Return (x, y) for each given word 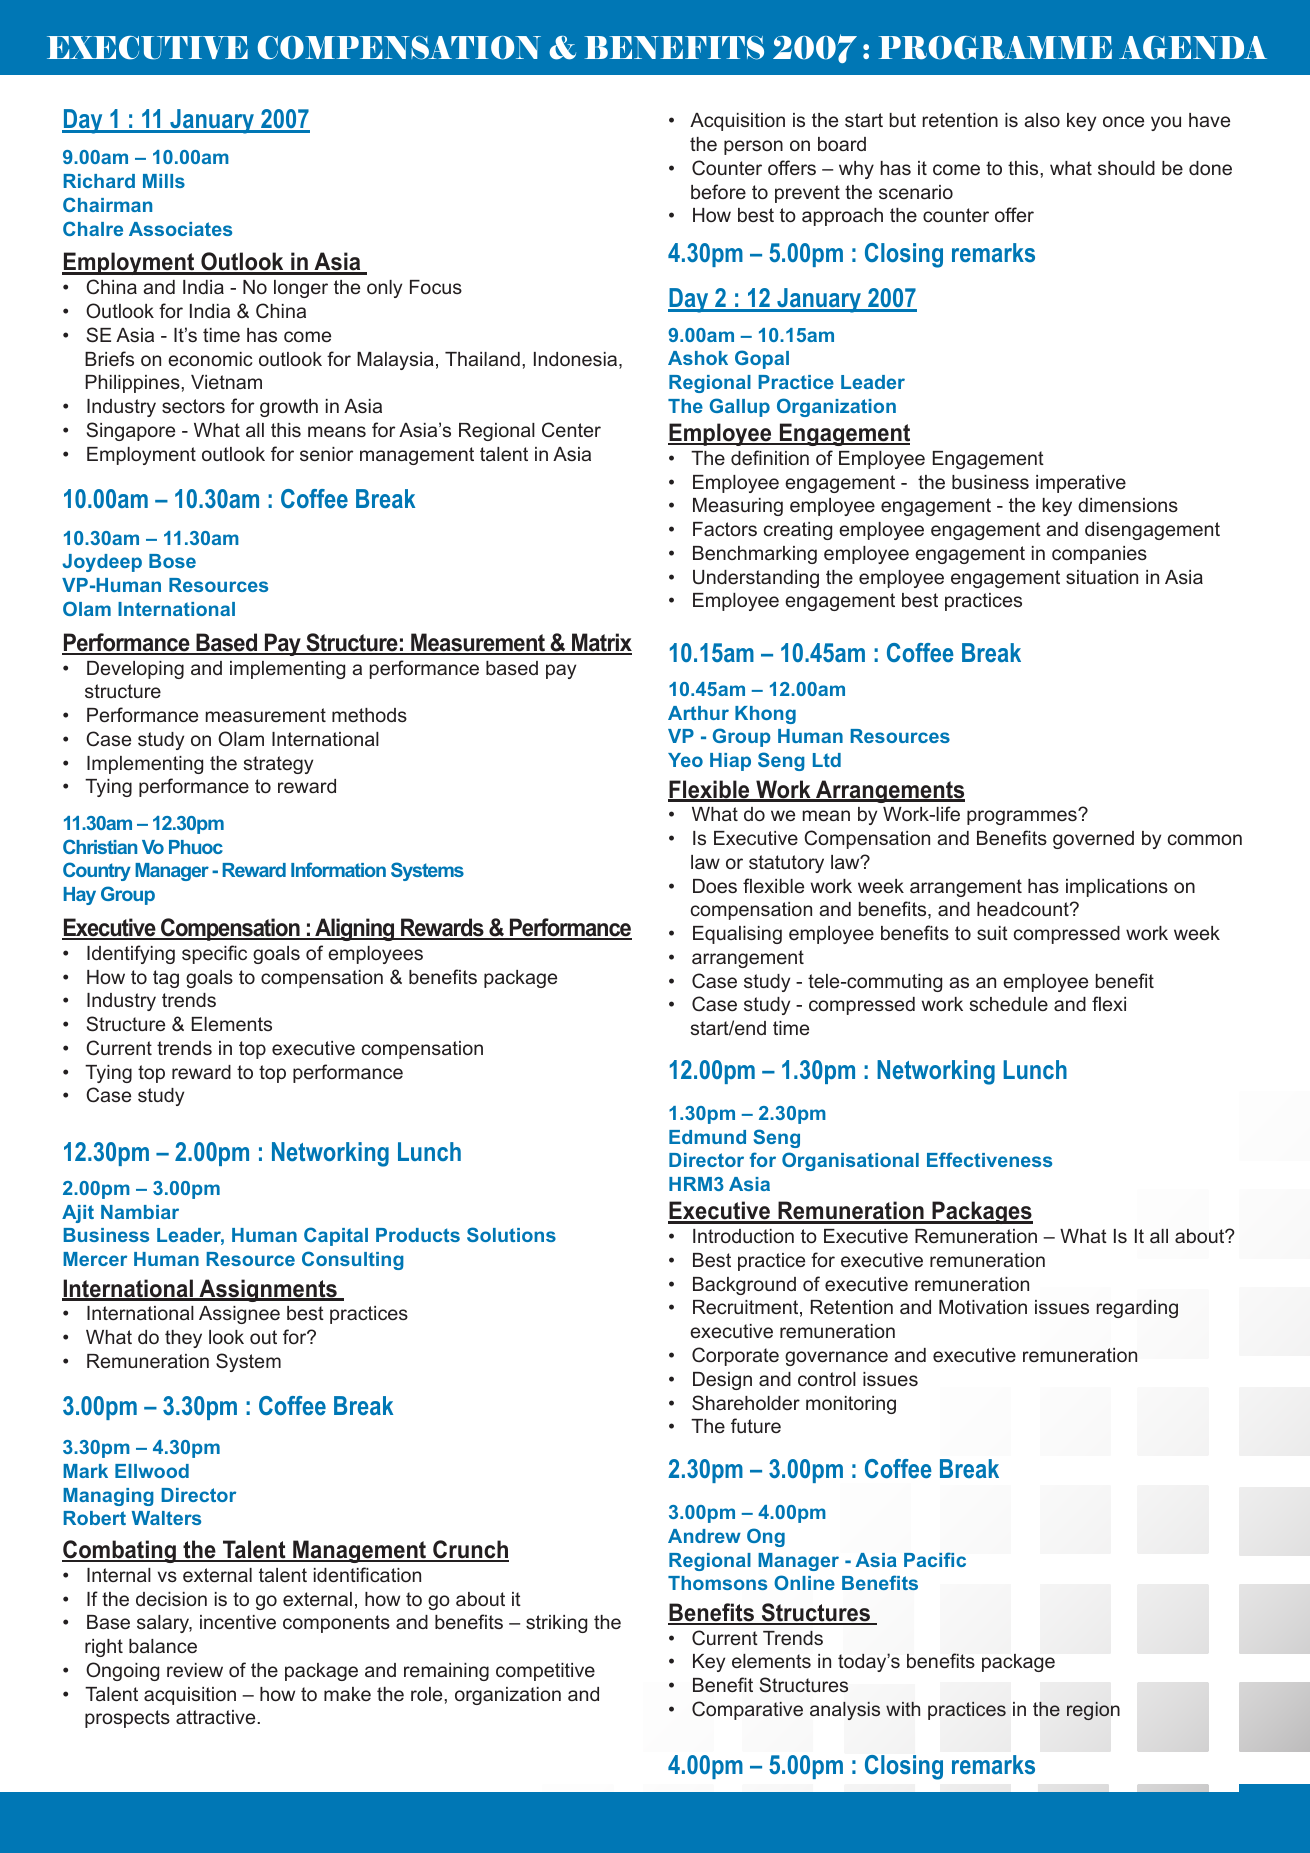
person (753, 147)
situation (1102, 577)
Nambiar (140, 1212)
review (195, 1670)
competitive (545, 1672)
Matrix (601, 643)
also (1042, 120)
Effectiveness (989, 1159)
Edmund (707, 1137)
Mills (164, 181)
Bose (172, 561)
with (903, 1709)
